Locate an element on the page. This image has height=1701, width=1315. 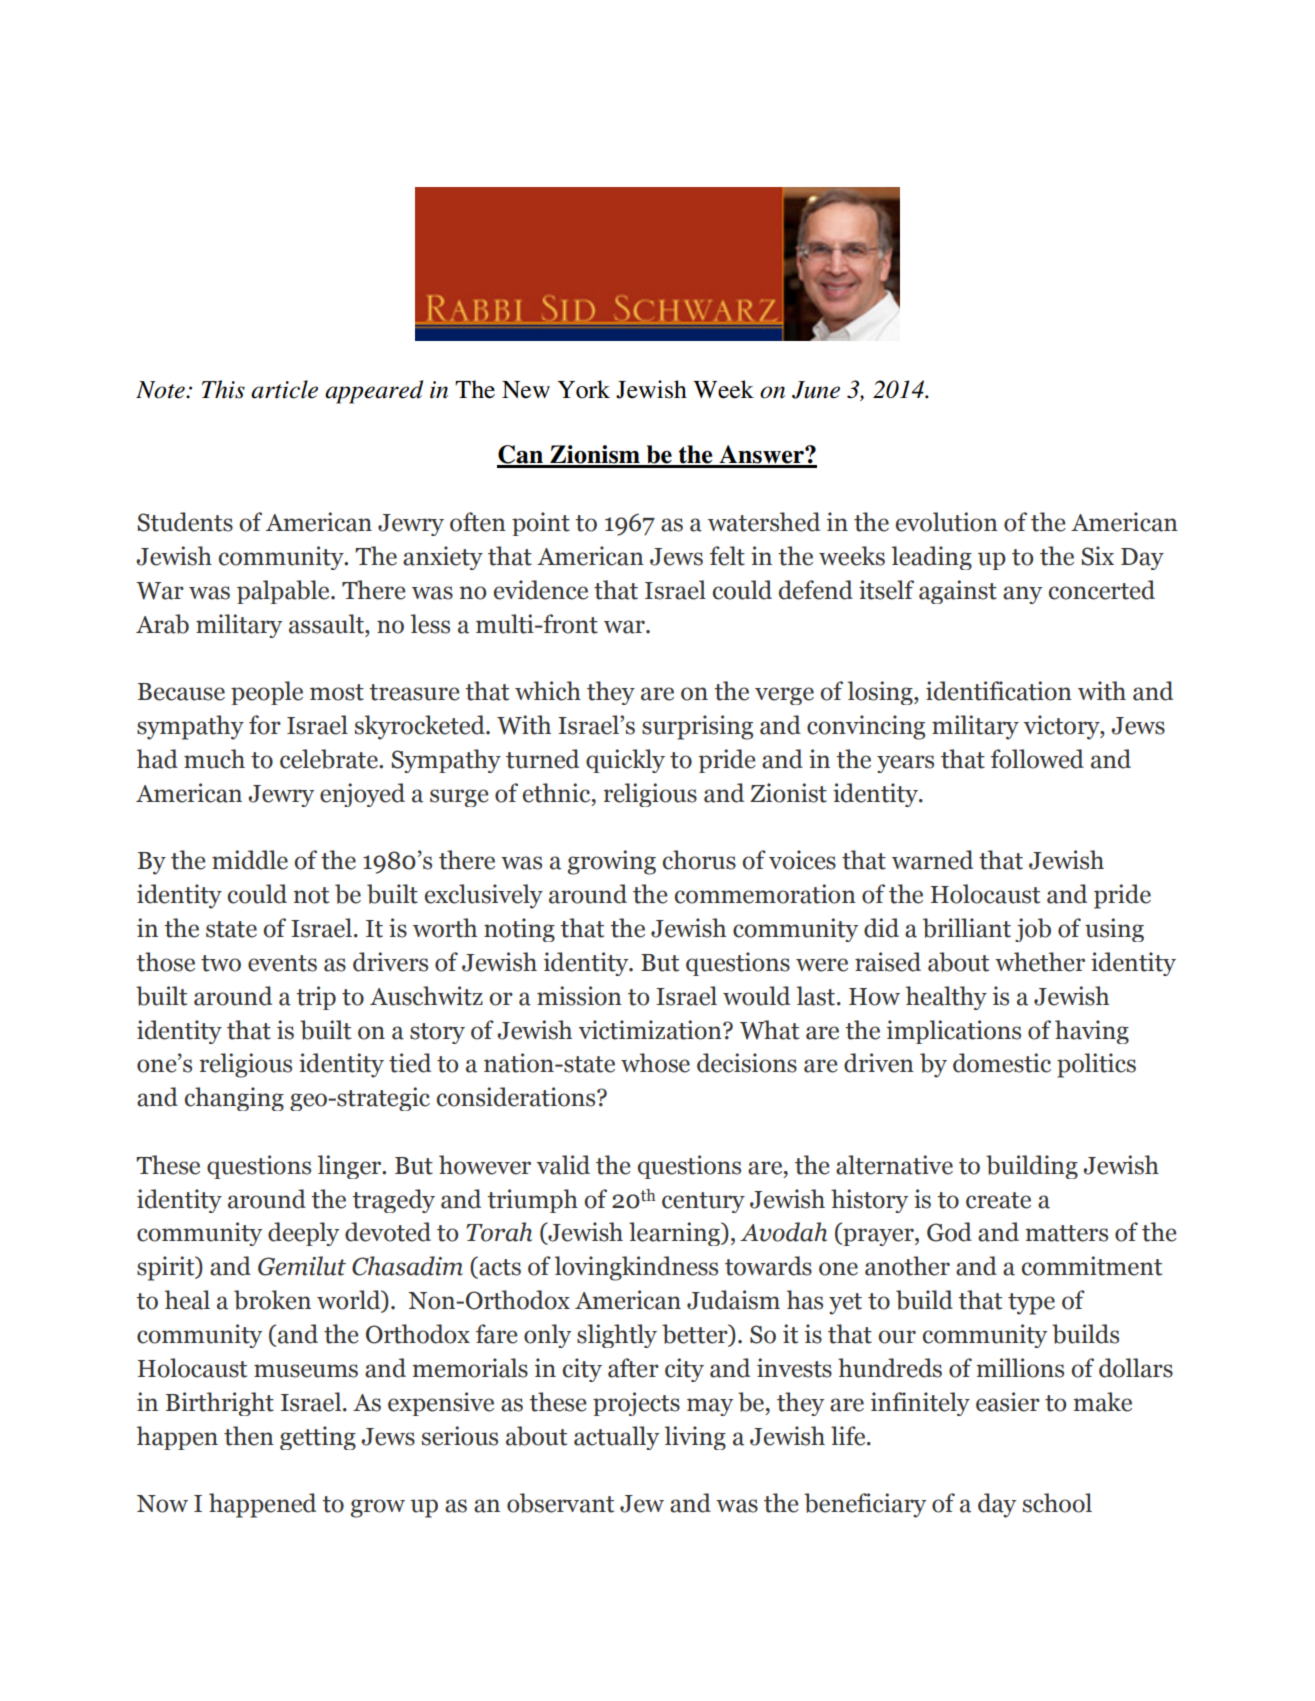
middle is located at coordinates (250, 860).
